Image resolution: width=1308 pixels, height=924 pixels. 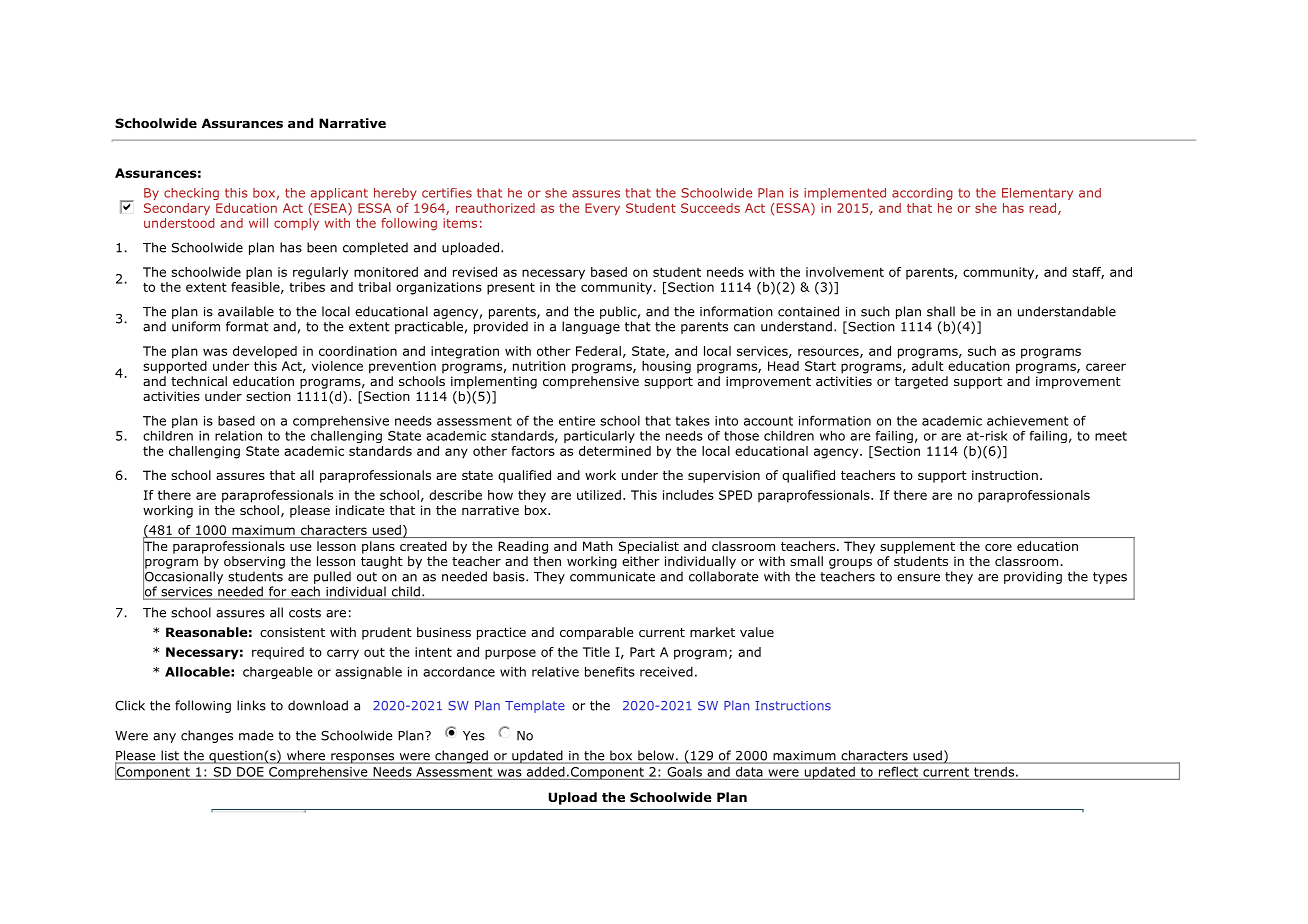 I want to click on made, so click(x=256, y=735).
